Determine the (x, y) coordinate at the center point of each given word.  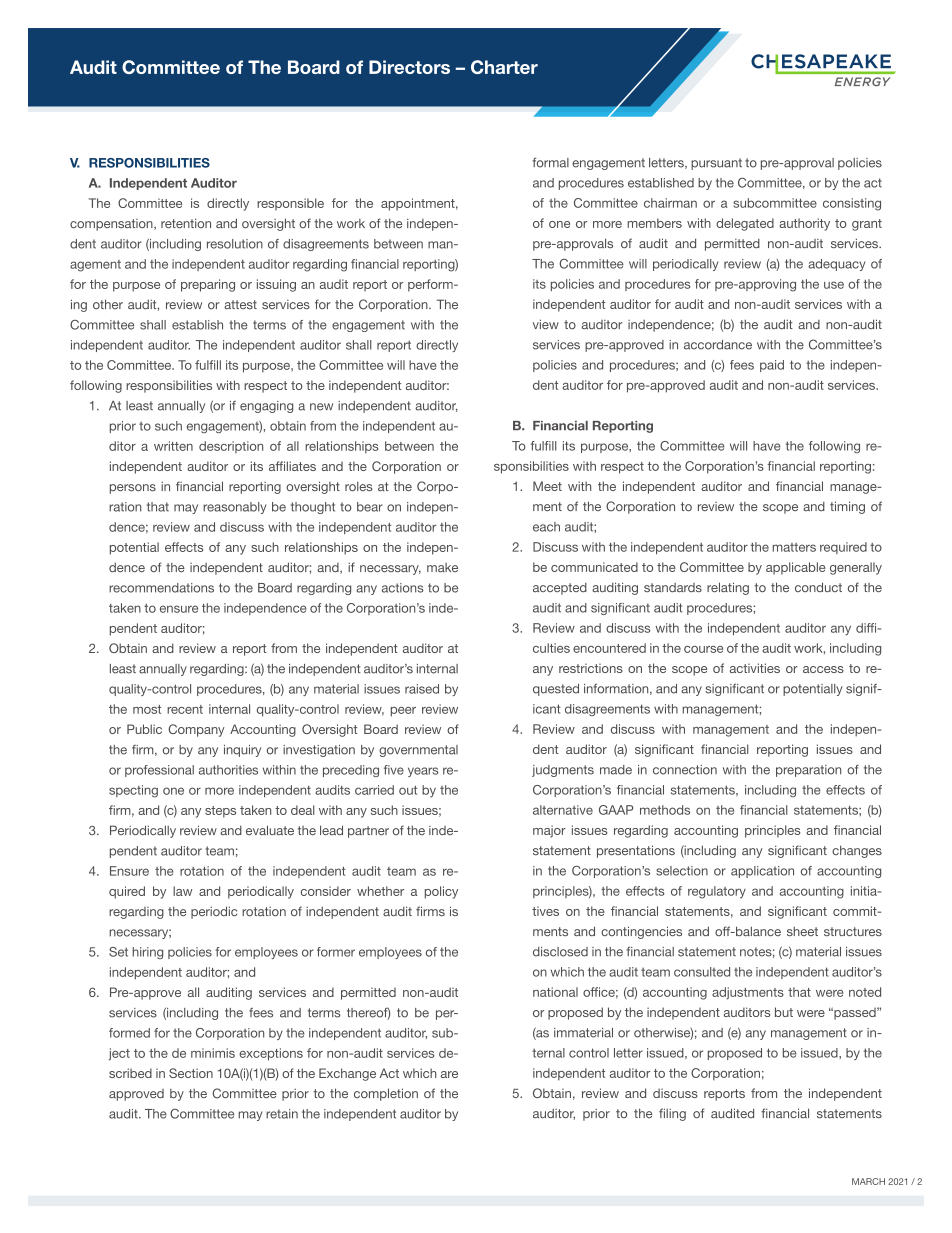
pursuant (716, 164)
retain (282, 1114)
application (762, 872)
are (449, 1074)
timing (847, 507)
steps (220, 812)
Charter (504, 67)
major (549, 831)
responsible (290, 204)
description (231, 447)
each (546, 527)
